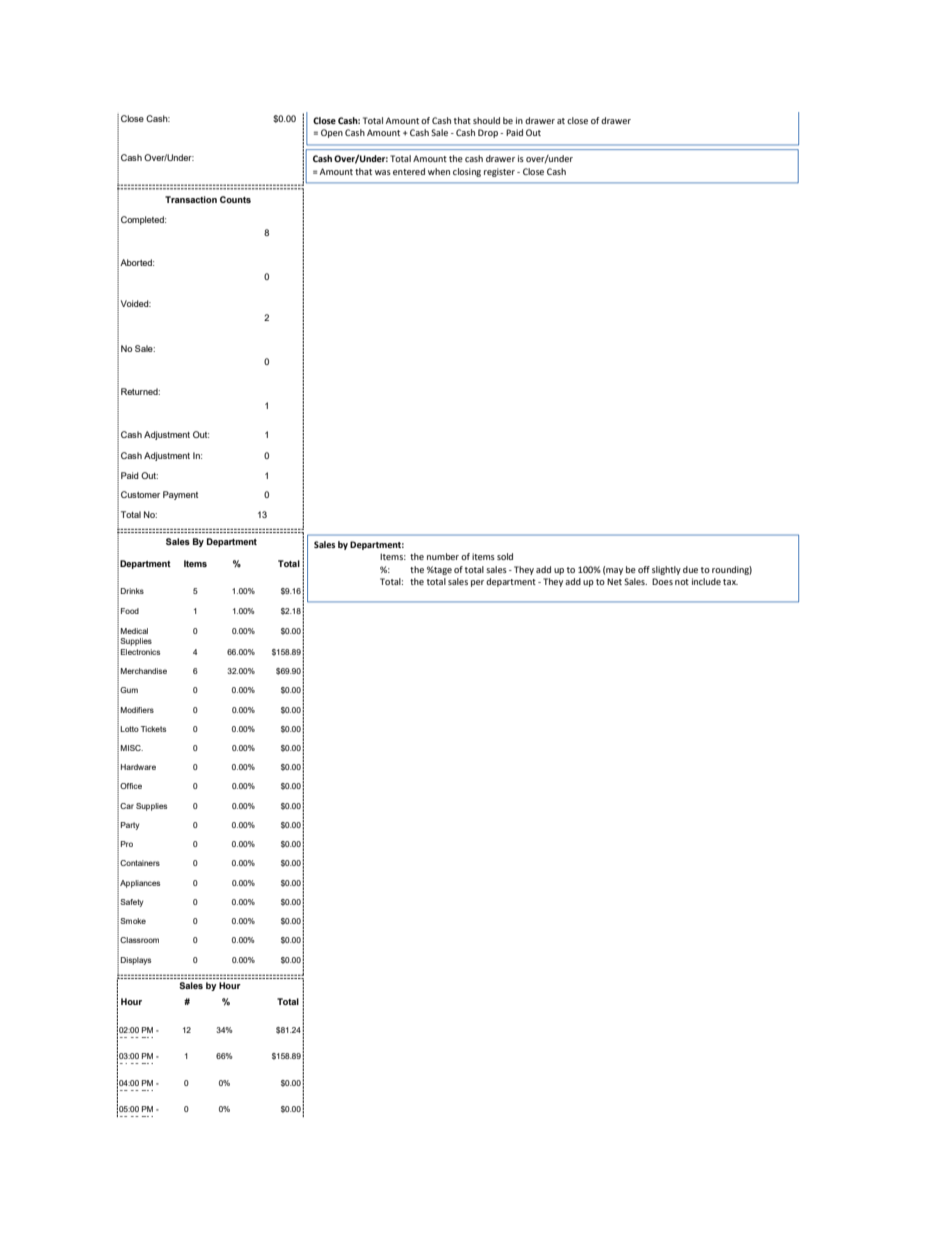  Describe the element at coordinates (180, 495) in the screenshot. I see `Payment` at that location.
